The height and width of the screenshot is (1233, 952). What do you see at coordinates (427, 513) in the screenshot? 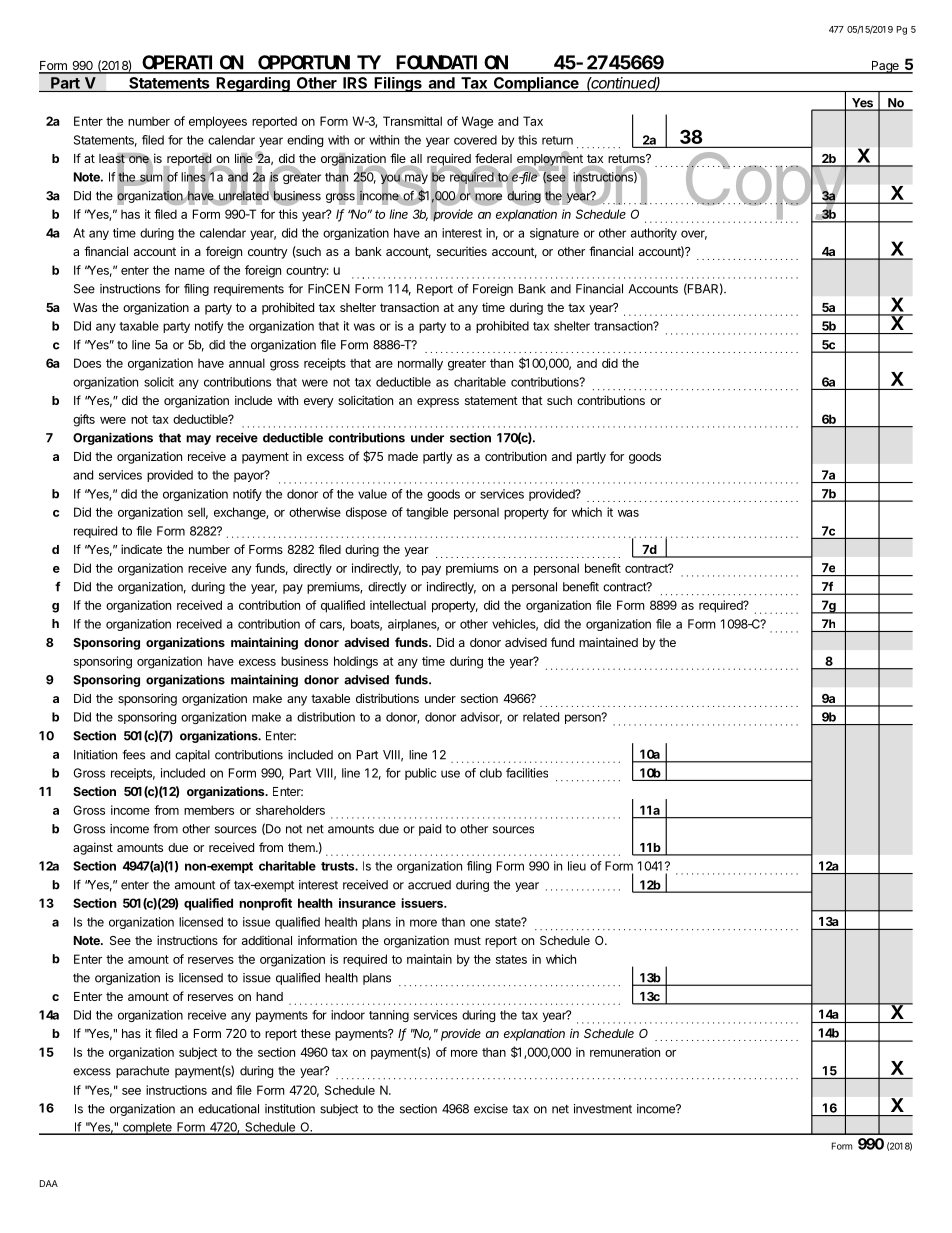
I see `tangible` at bounding box center [427, 513].
